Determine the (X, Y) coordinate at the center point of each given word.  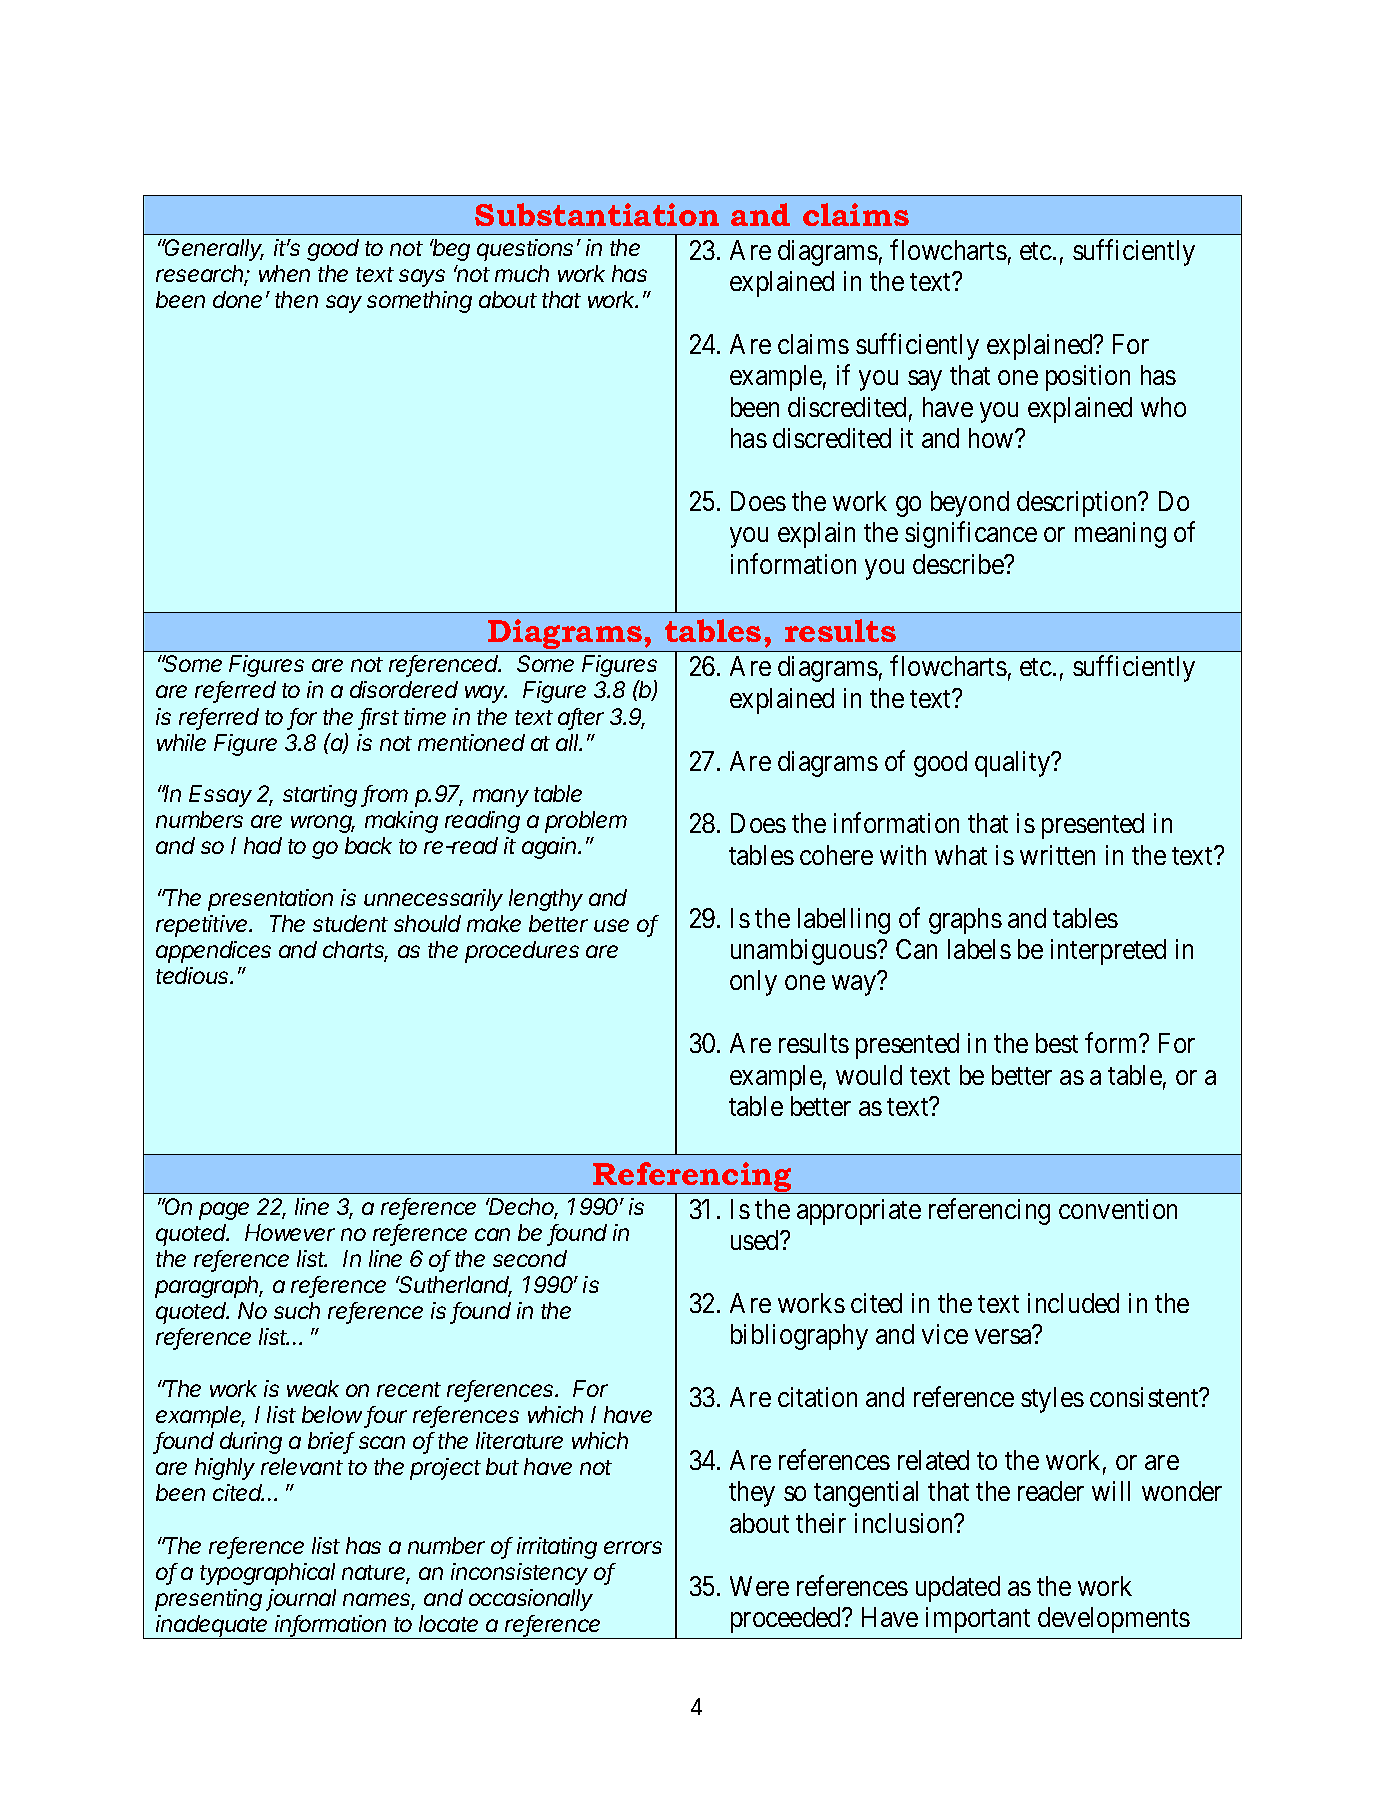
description (1078, 504)
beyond (970, 504)
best (1057, 1043)
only (753, 983)
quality (1014, 764)
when (284, 273)
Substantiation (597, 214)
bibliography (799, 1337)
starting (320, 796)
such (297, 1310)
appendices (213, 952)
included (1073, 1303)
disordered (404, 689)
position (1088, 378)
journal (301, 1600)
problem (586, 822)
